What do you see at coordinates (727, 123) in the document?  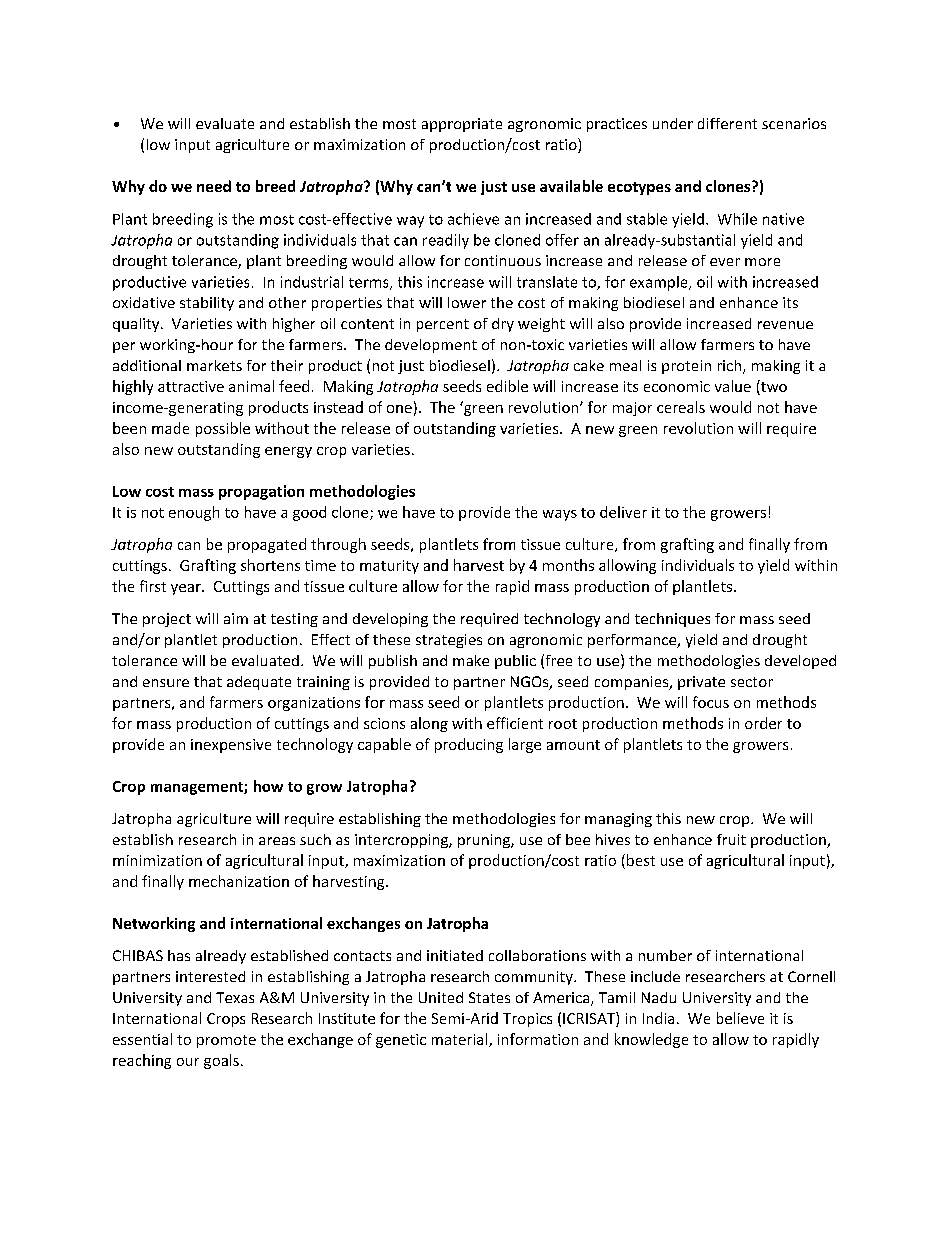 I see `different` at bounding box center [727, 123].
